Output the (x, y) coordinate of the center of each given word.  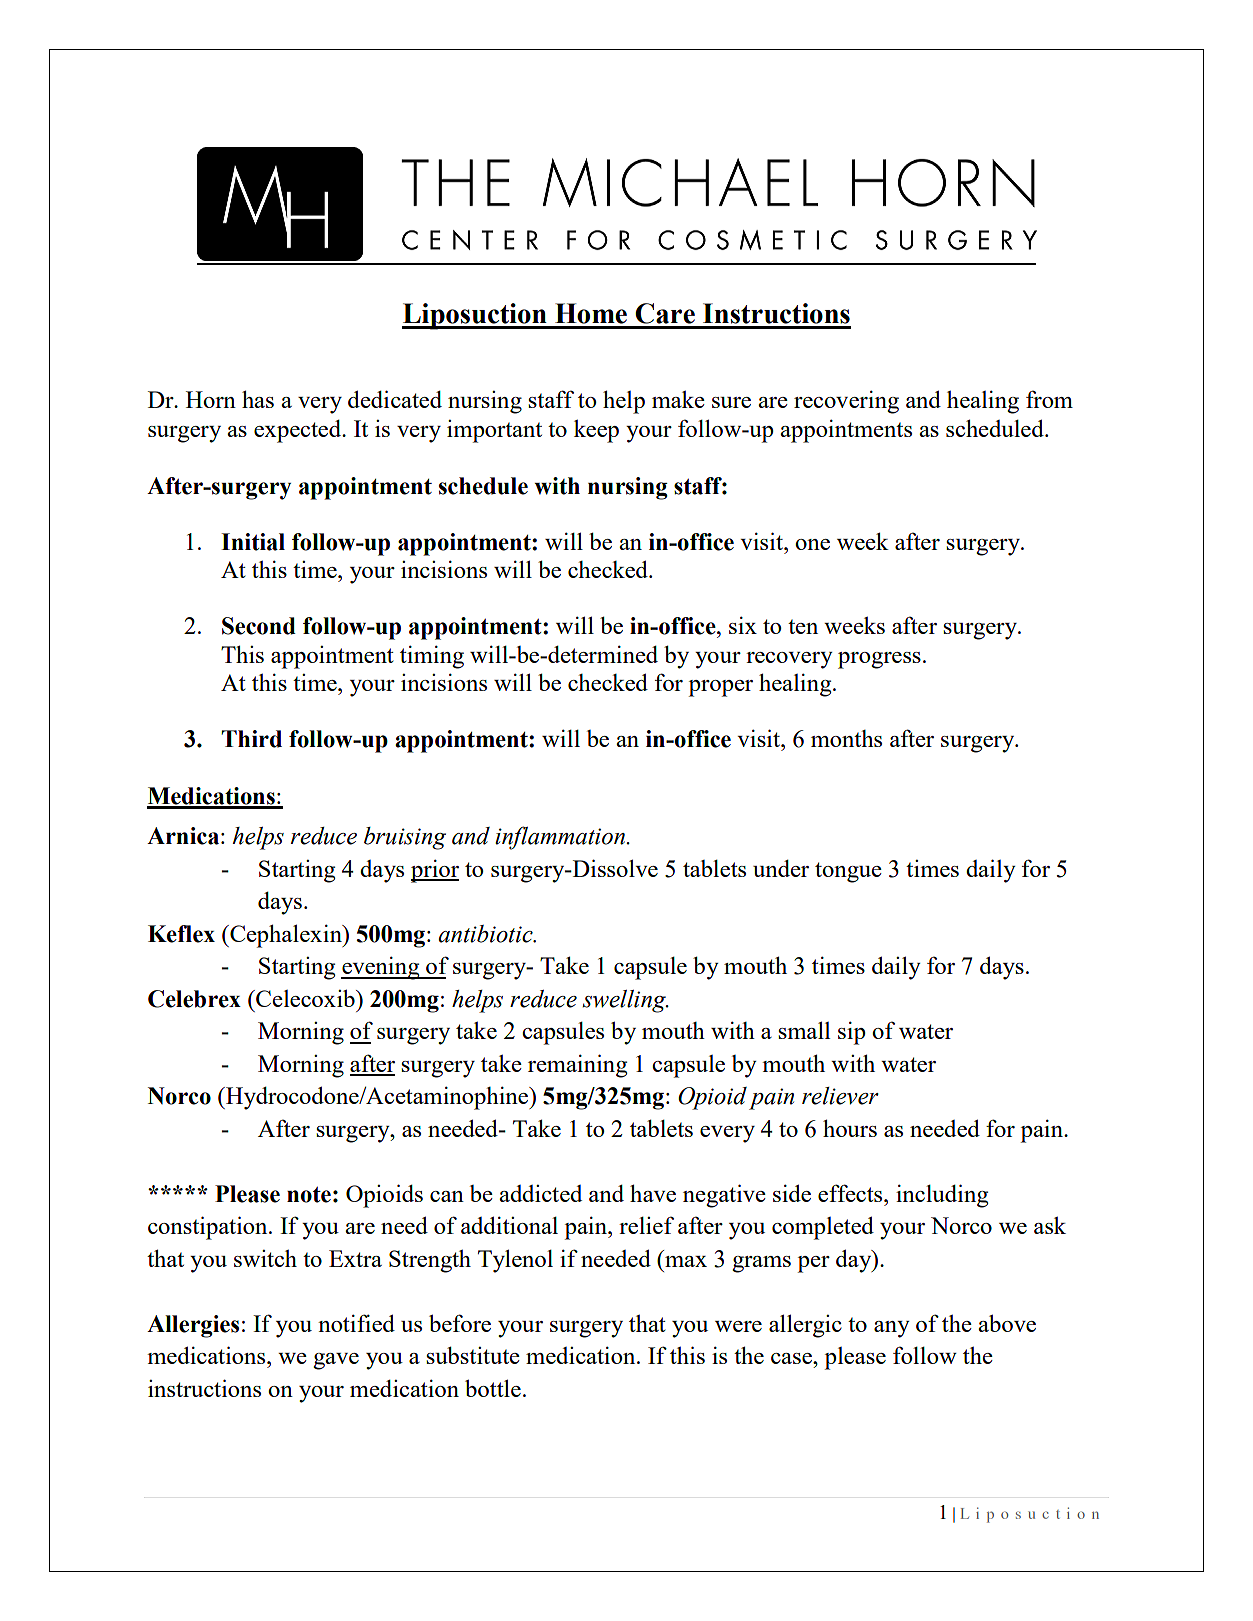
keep (596, 431)
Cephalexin (286, 936)
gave (336, 1361)
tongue (848, 872)
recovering (846, 402)
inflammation (561, 838)
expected (299, 431)
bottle (493, 1388)
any (892, 1329)
